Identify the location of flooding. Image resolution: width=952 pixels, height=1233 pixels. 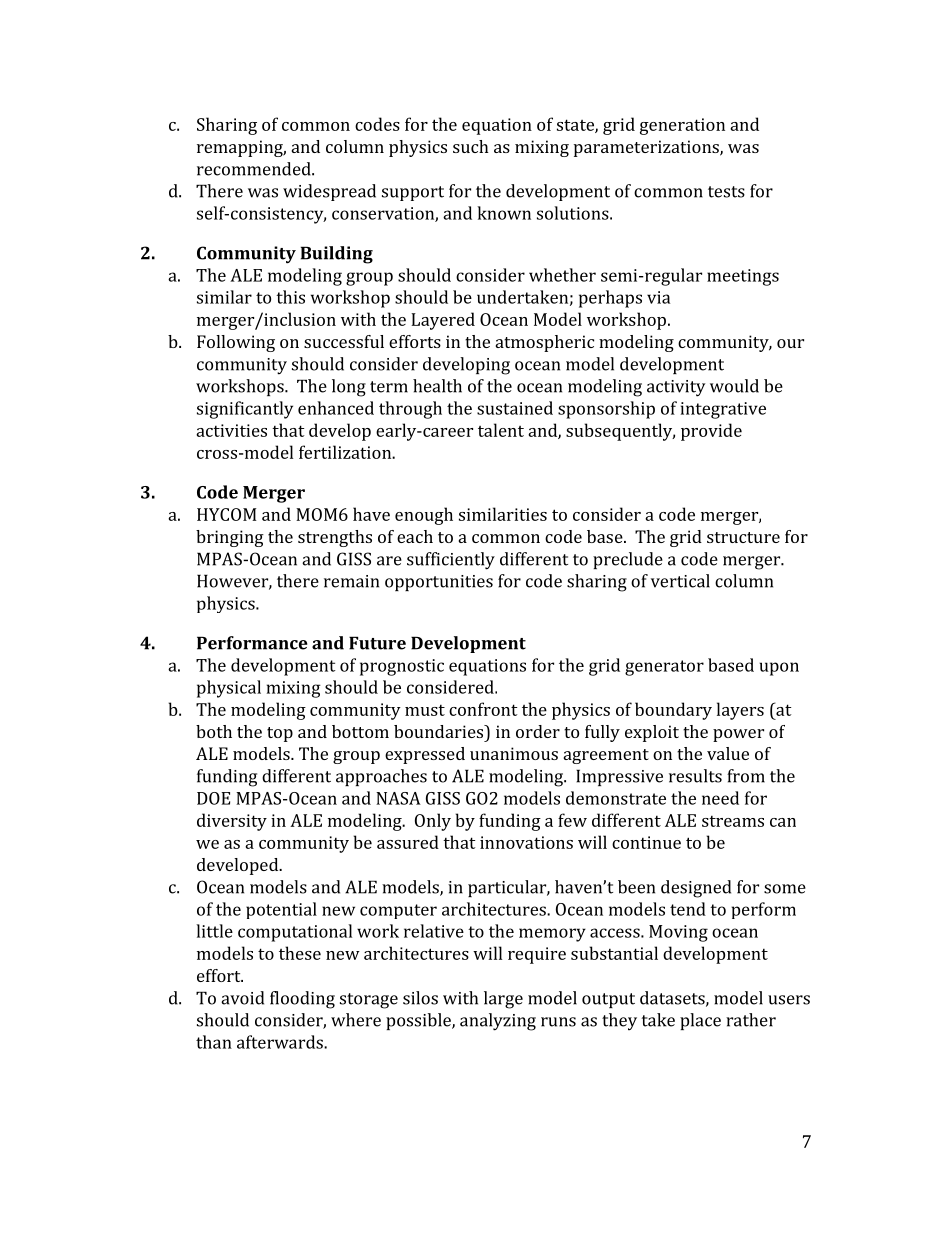
(302, 1000).
